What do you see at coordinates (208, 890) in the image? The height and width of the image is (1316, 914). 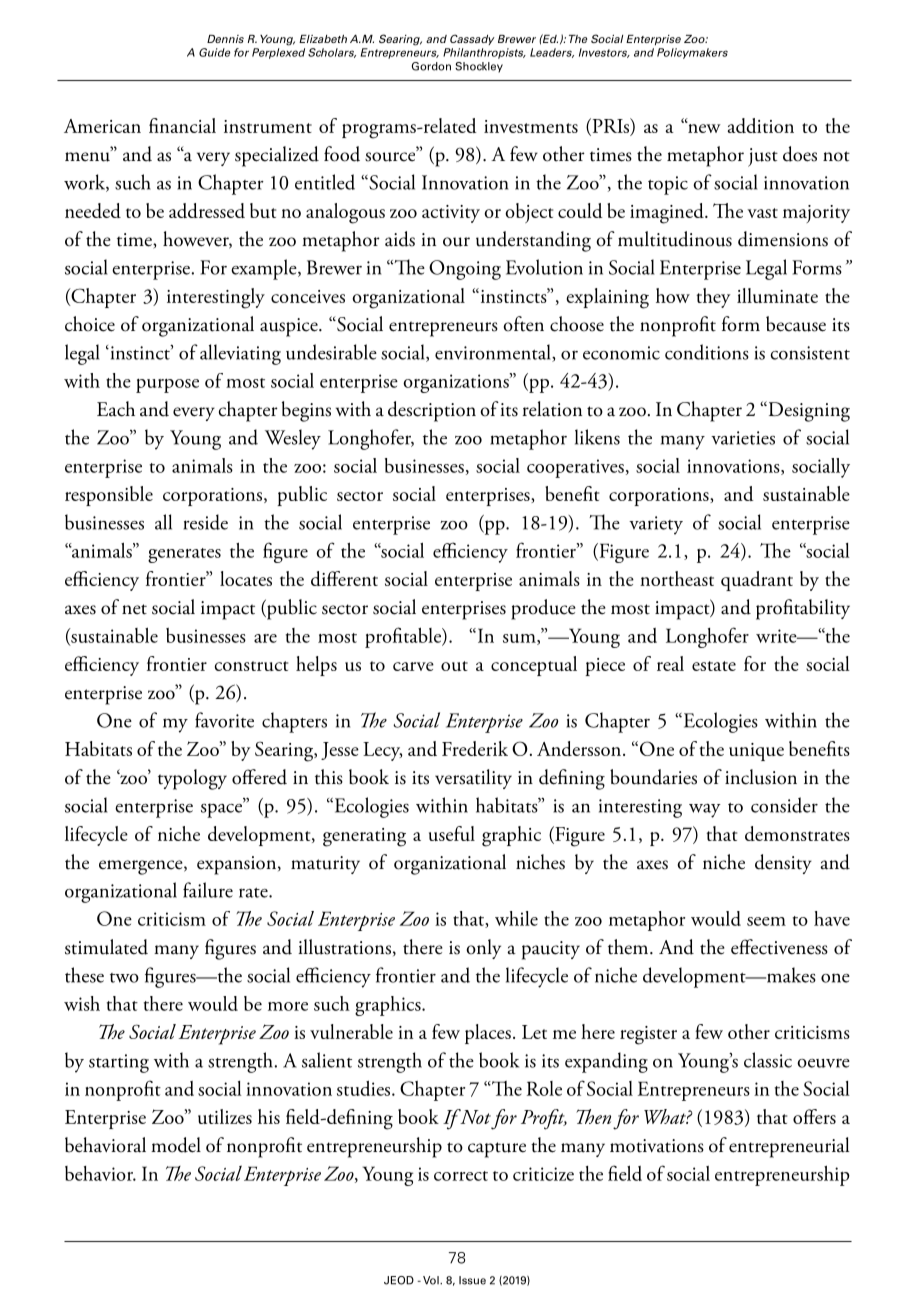 I see `failure` at bounding box center [208, 890].
